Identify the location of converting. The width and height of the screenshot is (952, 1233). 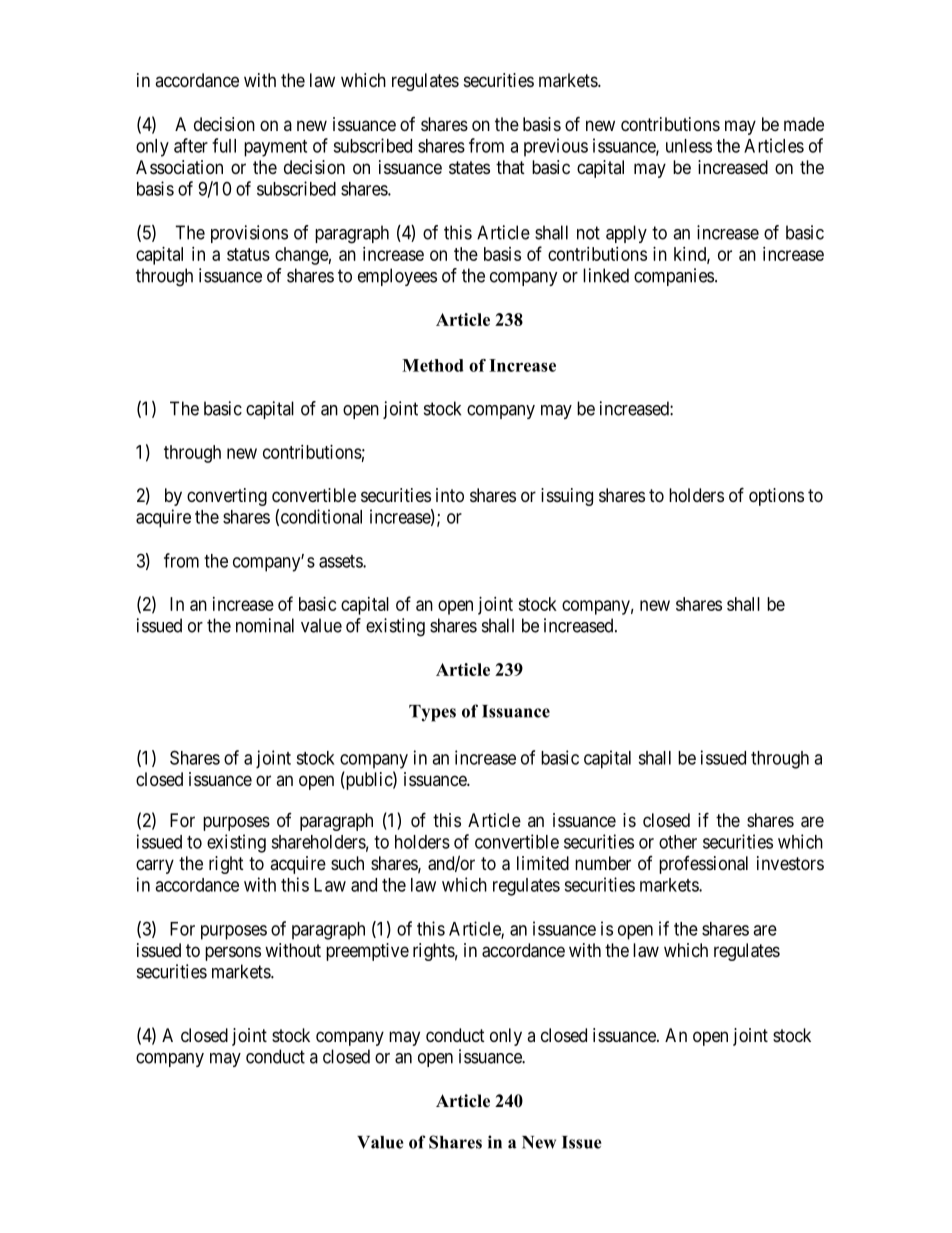
(227, 497).
